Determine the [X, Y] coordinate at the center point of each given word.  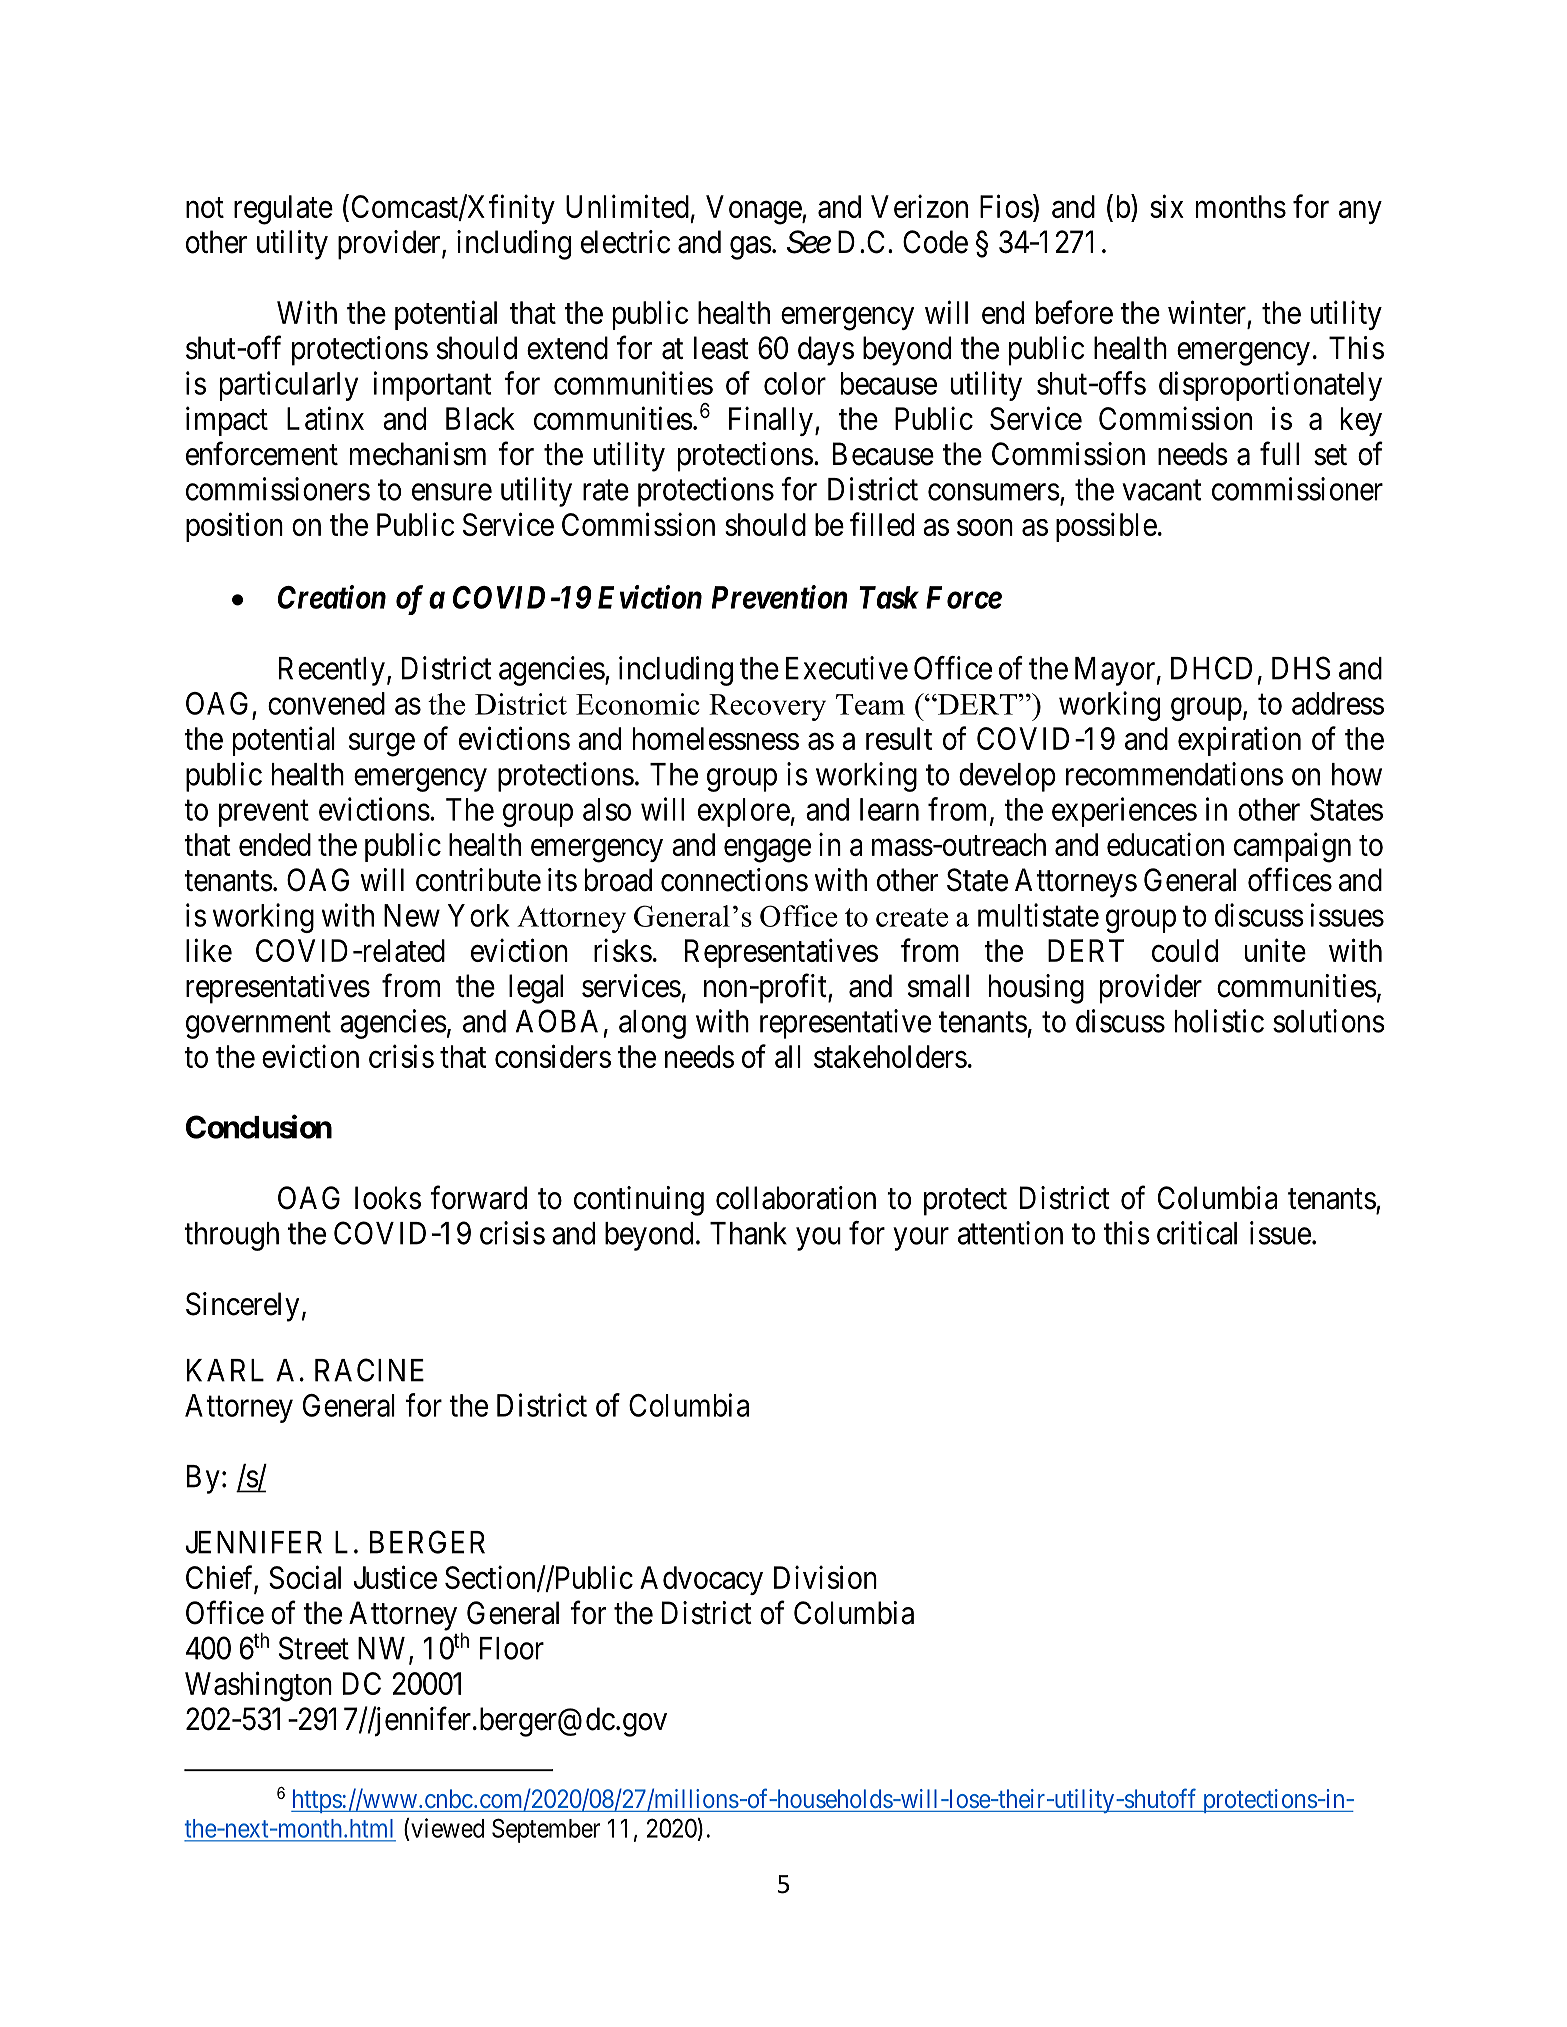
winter [1207, 312]
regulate [283, 210]
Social [305, 1577]
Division [825, 1577]
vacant [1162, 490]
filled [882, 524]
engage [767, 851]
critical [1197, 1233]
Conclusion [259, 1127]
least [721, 348]
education [1165, 844]
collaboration [796, 1198]
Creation [332, 597]
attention [1010, 1233]
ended [275, 844]
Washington [258, 1686]
